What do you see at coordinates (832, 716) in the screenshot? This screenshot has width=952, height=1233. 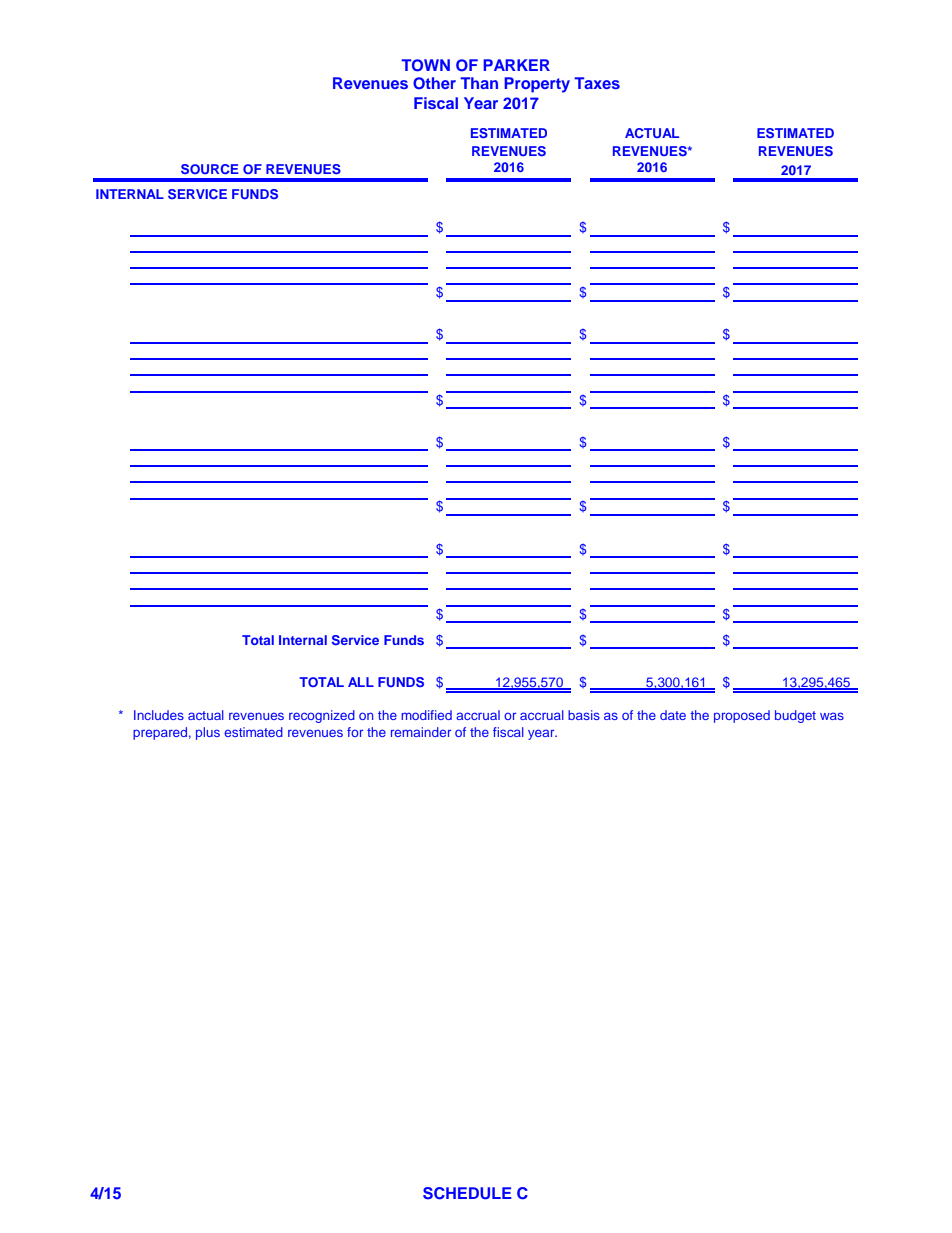 I see `was` at bounding box center [832, 716].
